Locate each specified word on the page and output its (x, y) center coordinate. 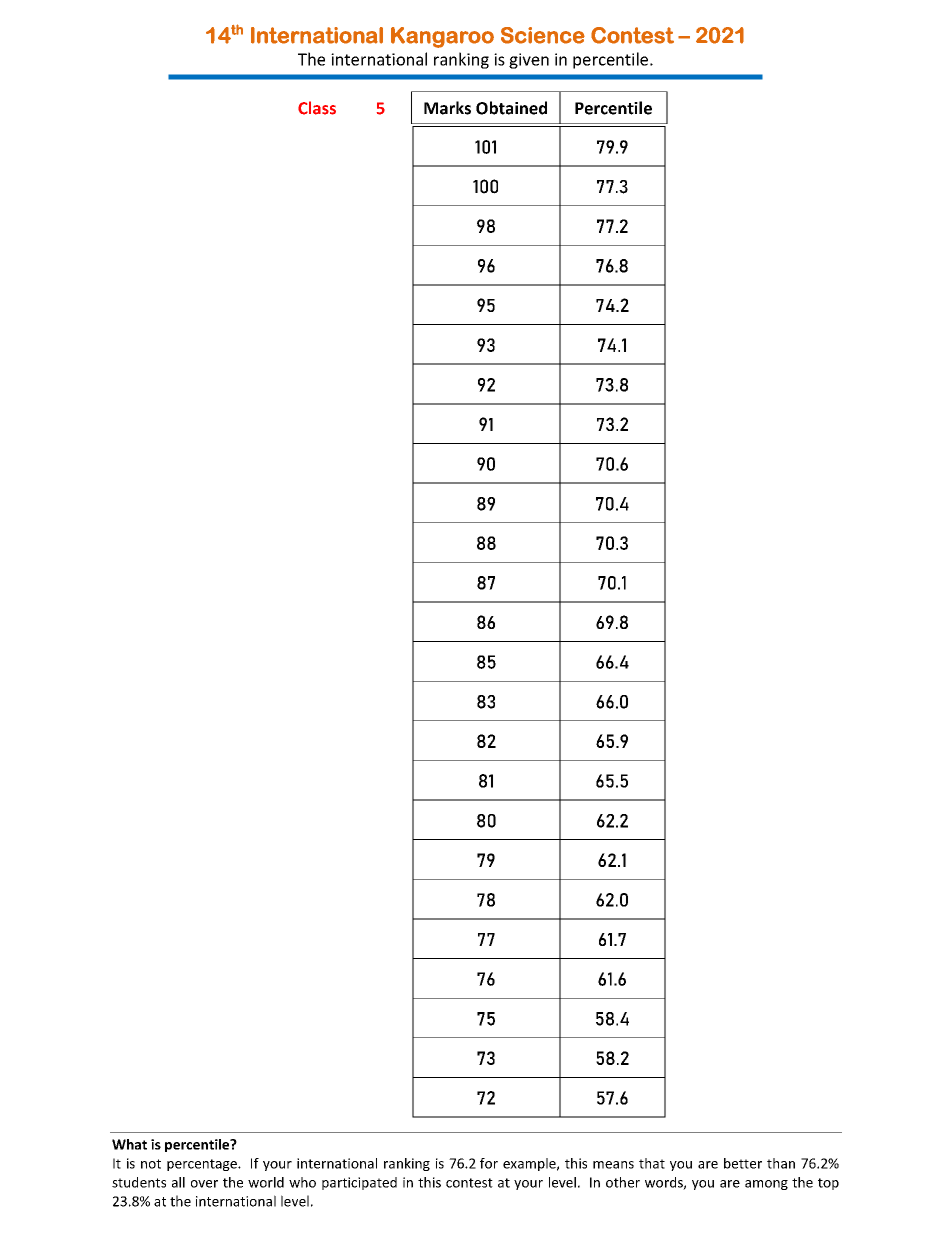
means (613, 1165)
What (129, 1144)
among (766, 1185)
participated (359, 1183)
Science (543, 35)
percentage (203, 1165)
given (529, 61)
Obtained (511, 108)
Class (317, 108)
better (743, 1163)
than (781, 1163)
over (204, 1184)
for (489, 1163)
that (652, 1163)
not (151, 1164)
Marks (447, 108)
